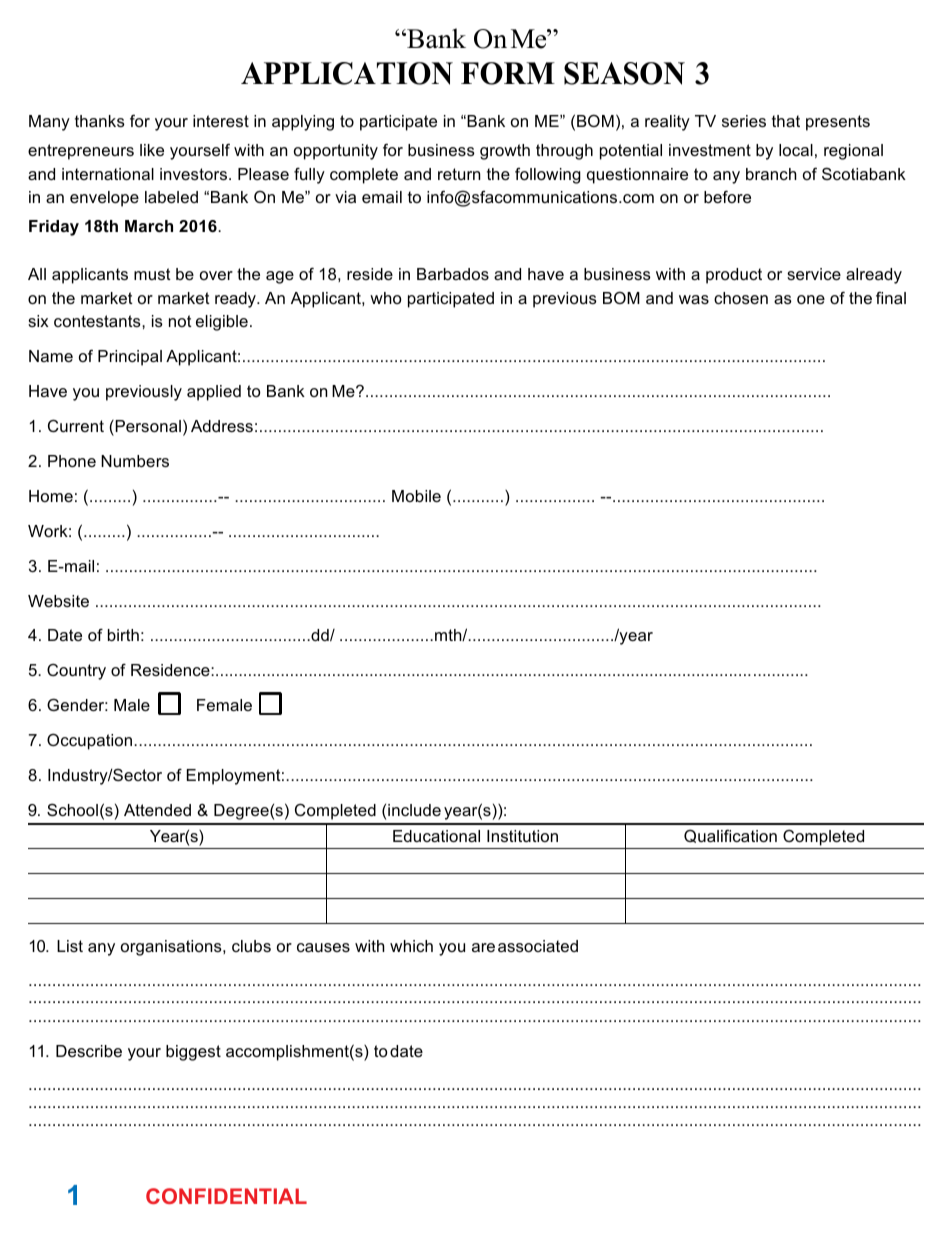 This screenshot has height=1233, width=952. Describe the element at coordinates (741, 298) in the screenshot. I see `chosen` at that location.
